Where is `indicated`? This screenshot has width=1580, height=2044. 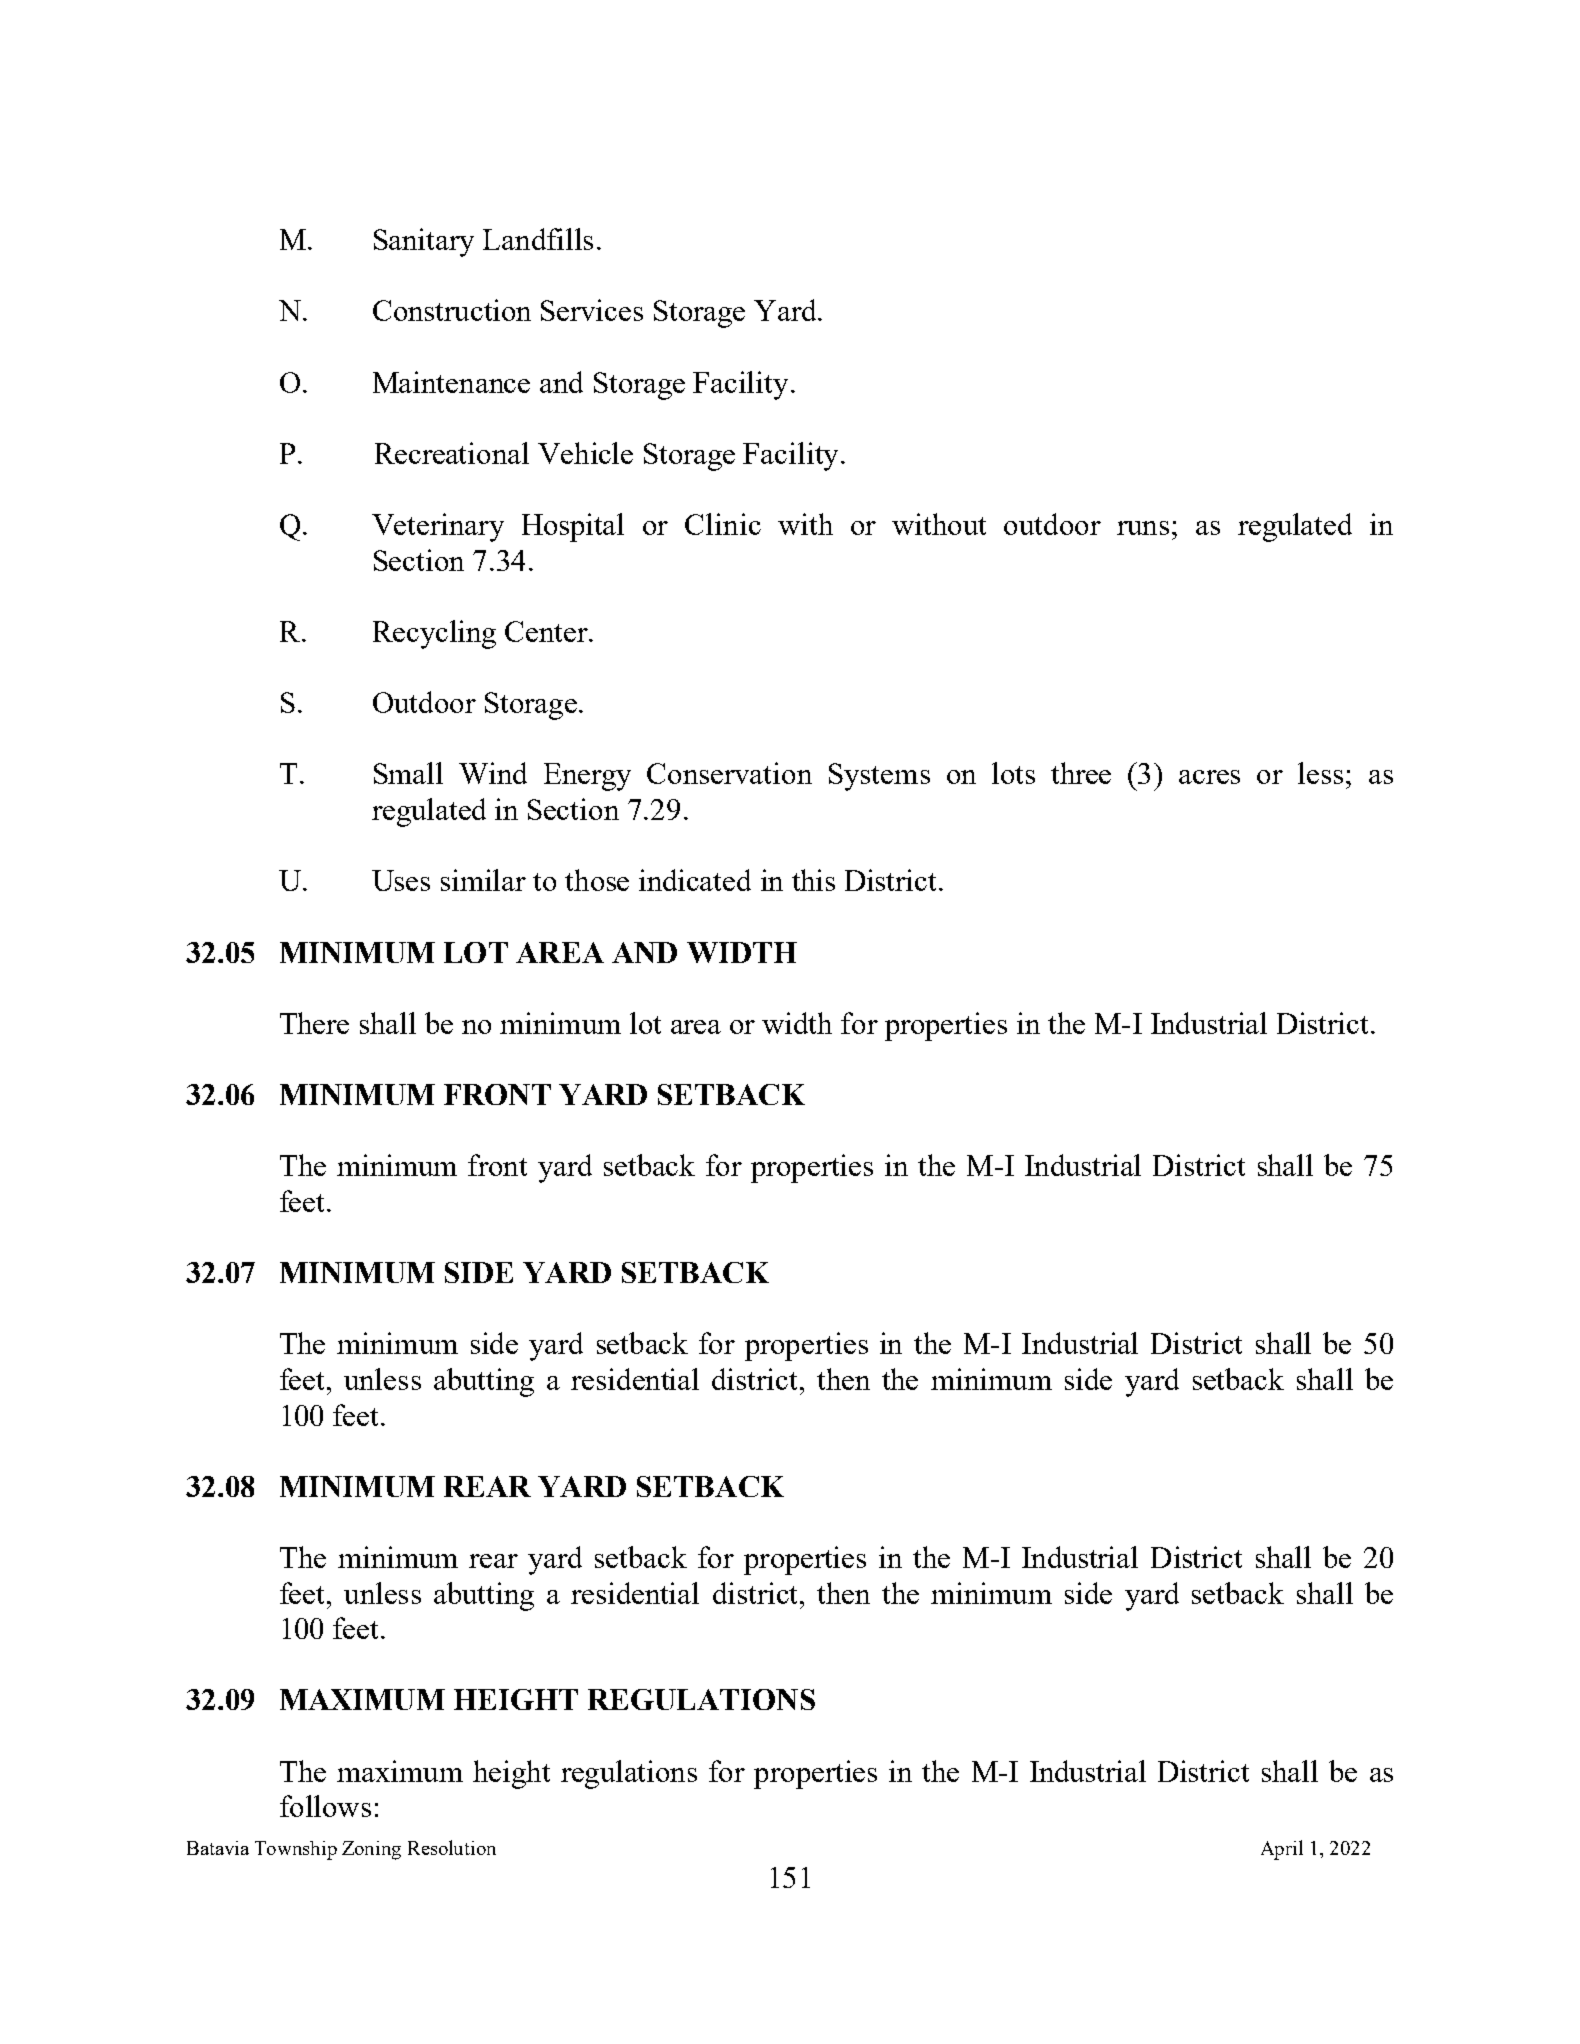
indicated is located at coordinates (695, 880).
